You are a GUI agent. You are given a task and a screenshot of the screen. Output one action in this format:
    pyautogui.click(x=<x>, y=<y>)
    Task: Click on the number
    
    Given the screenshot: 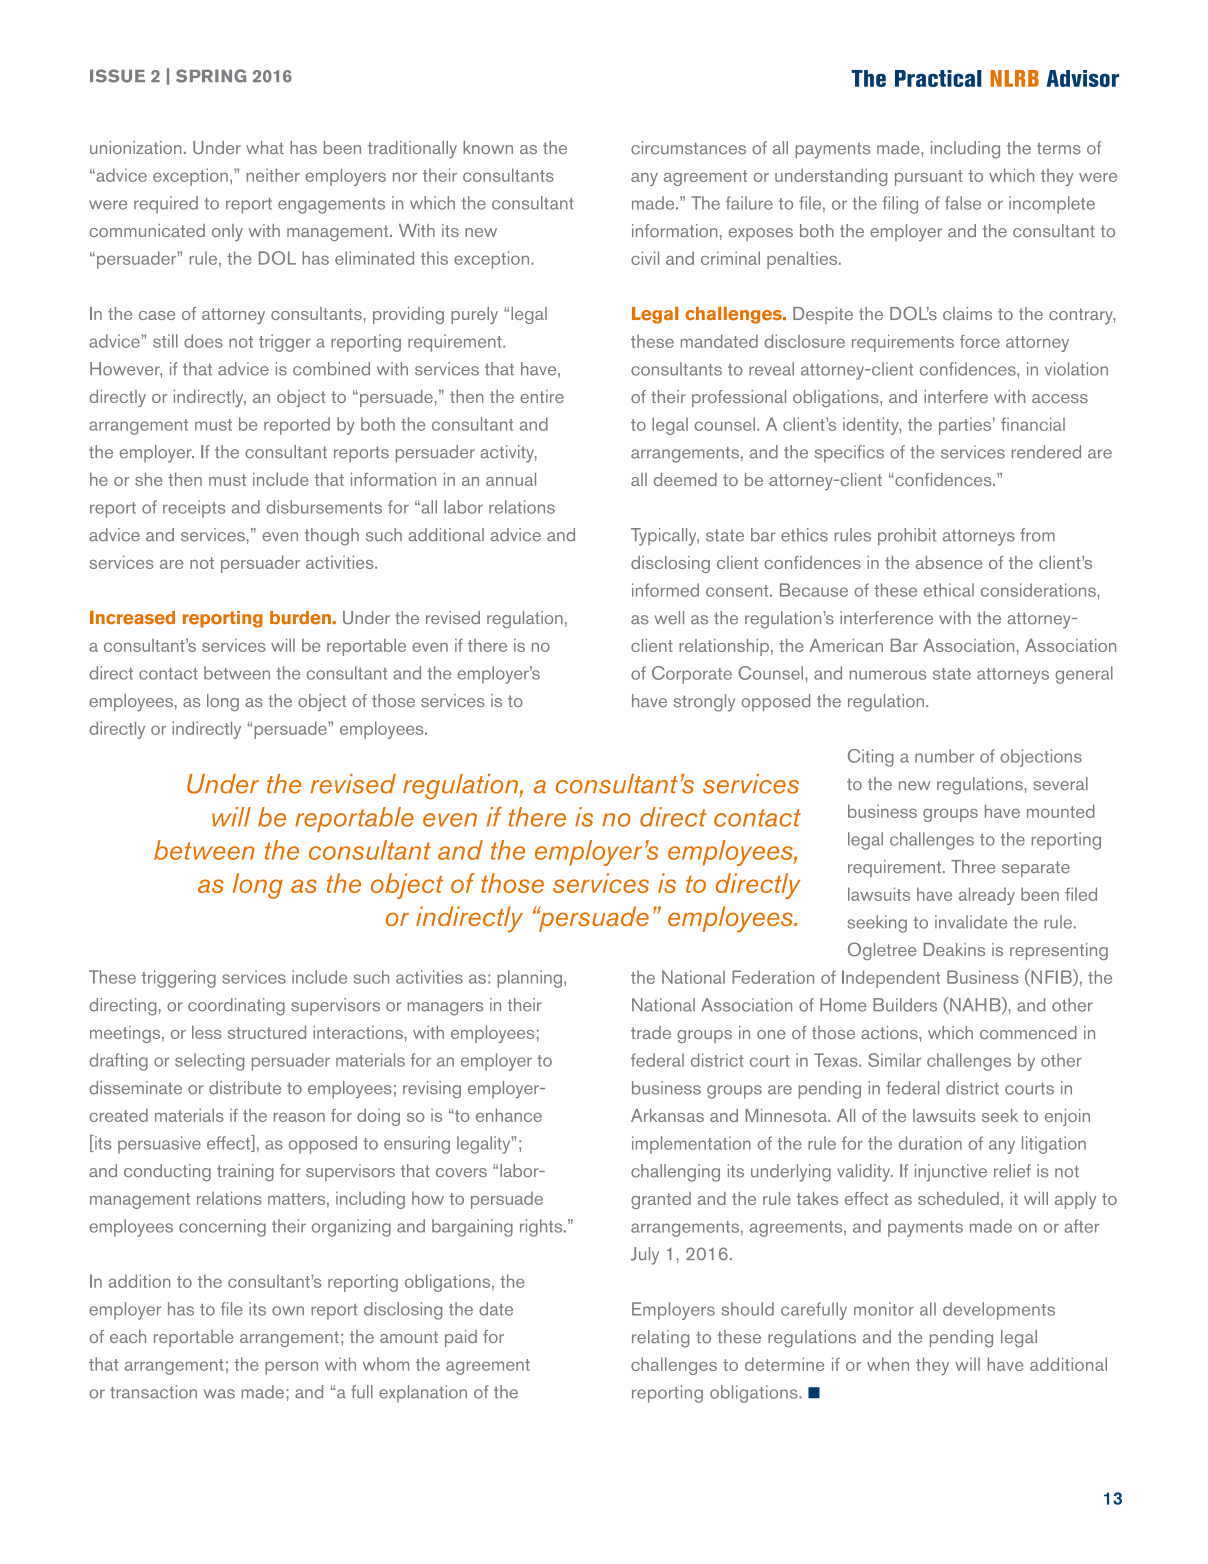 What is the action you would take?
    pyautogui.click(x=944, y=756)
